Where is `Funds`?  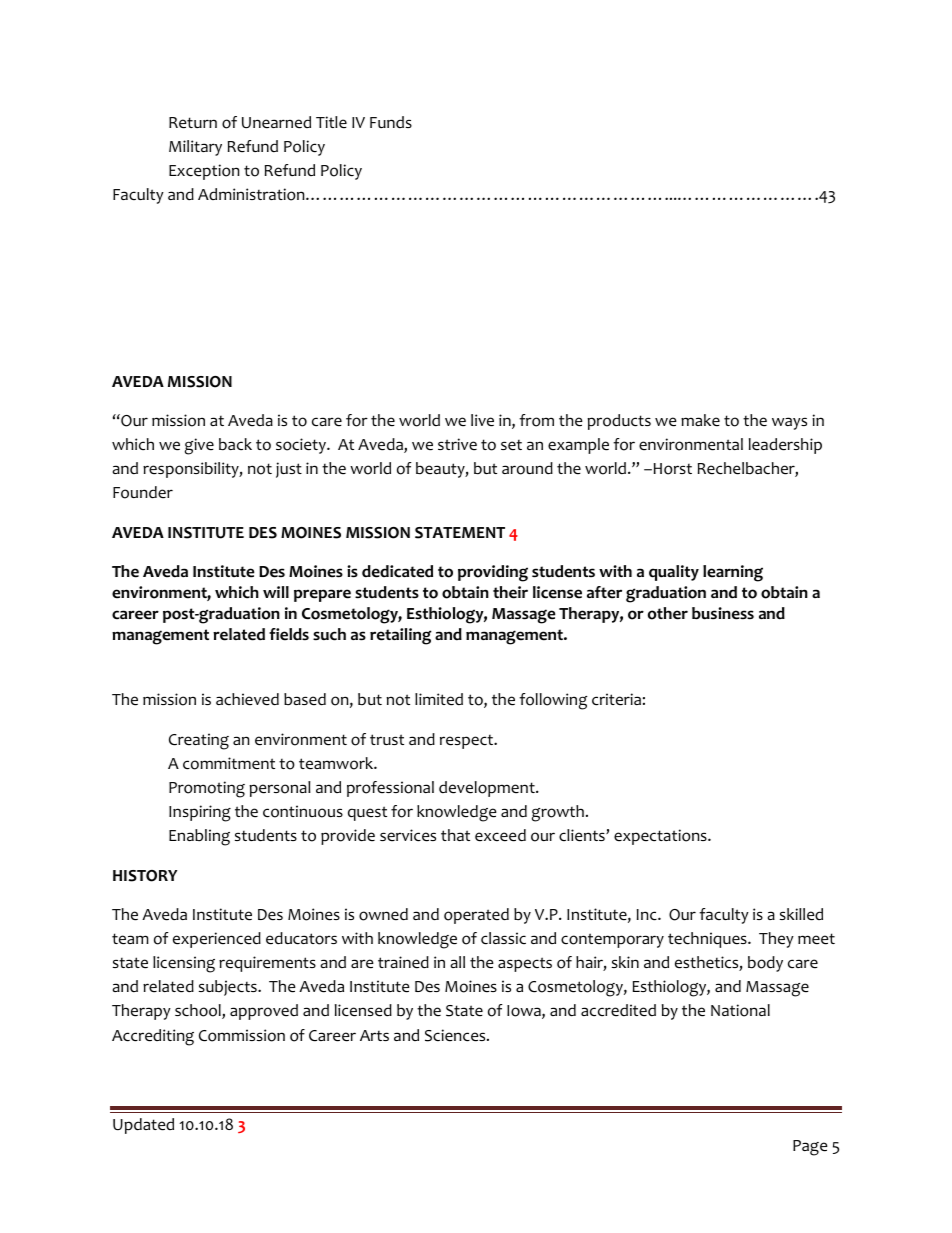 Funds is located at coordinates (391, 122).
